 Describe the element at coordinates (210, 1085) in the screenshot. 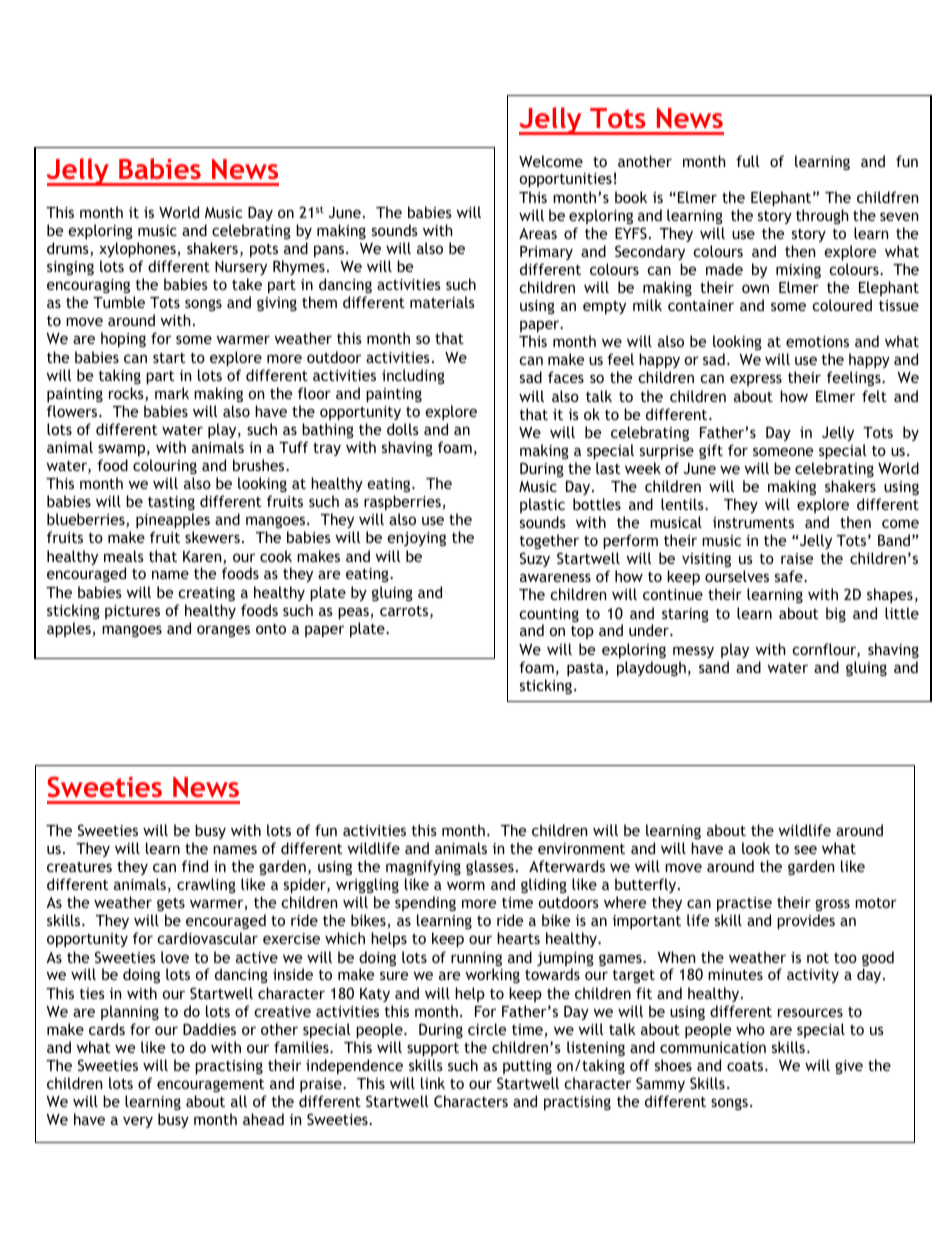

I see `encouragement` at that location.
